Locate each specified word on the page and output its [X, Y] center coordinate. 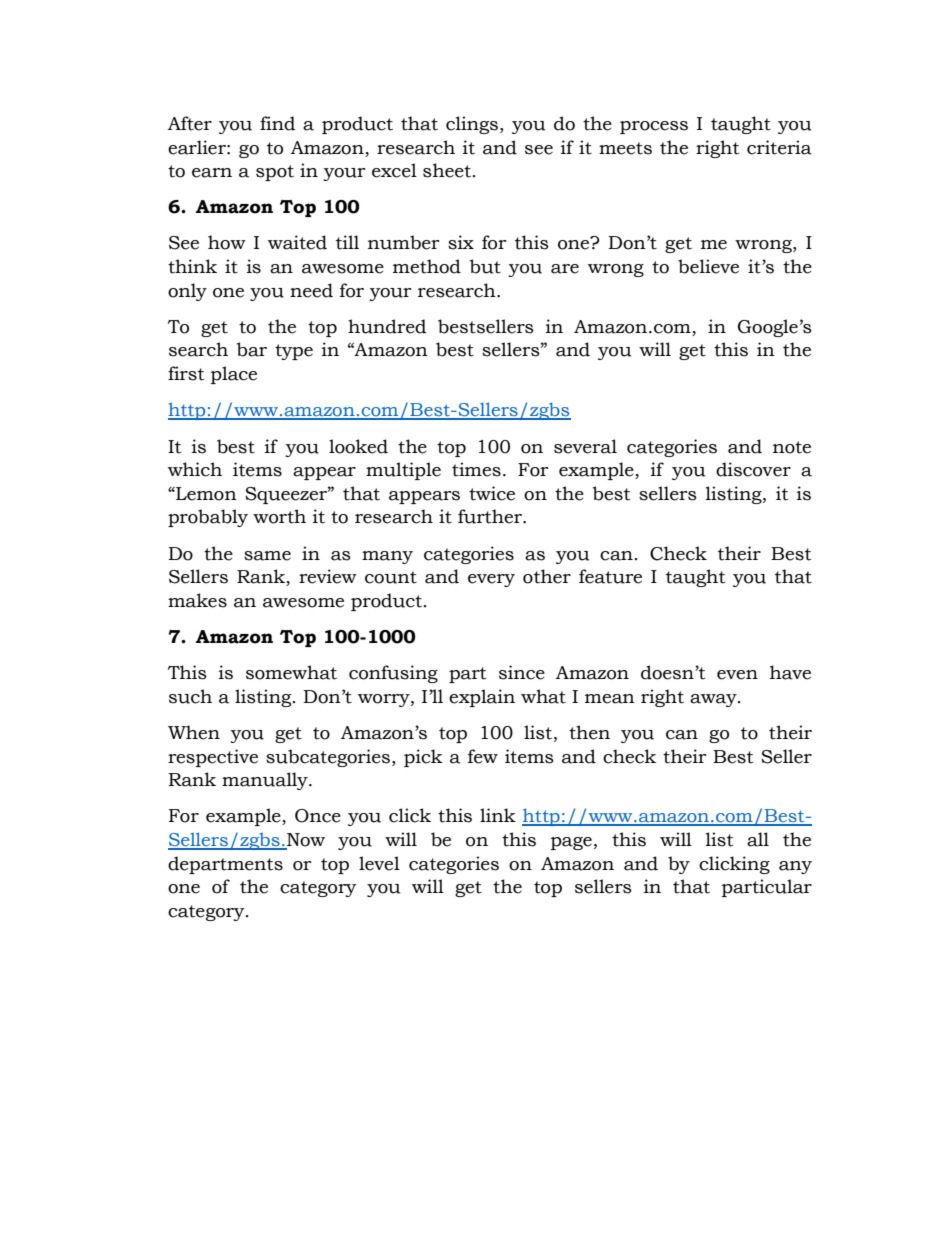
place [234, 375]
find [277, 123]
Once [318, 816]
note [792, 447]
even [737, 675]
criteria [779, 147]
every [491, 580]
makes [197, 600]
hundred [387, 326]
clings [472, 125]
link [498, 815]
